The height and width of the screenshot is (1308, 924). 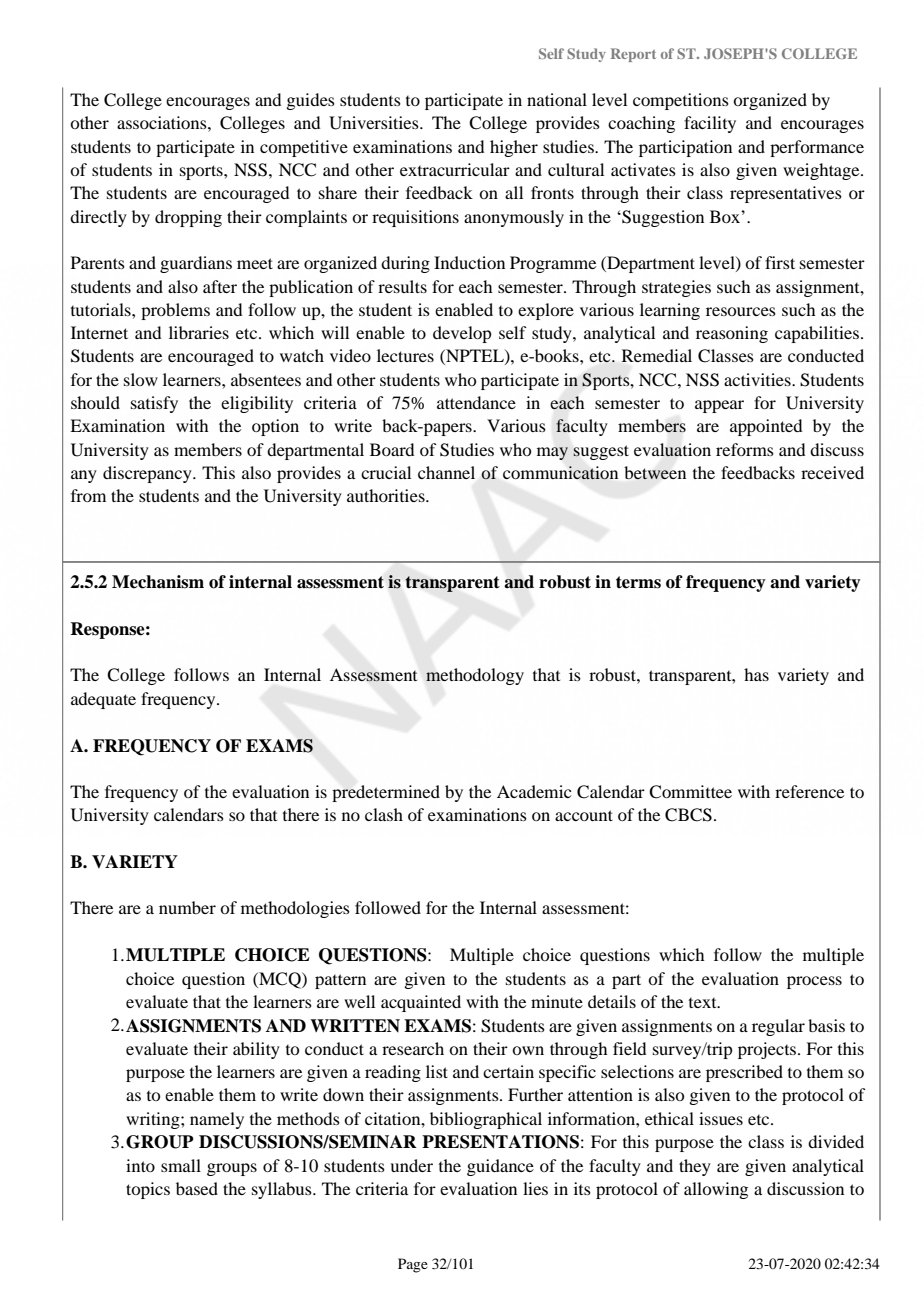 I want to click on Page, so click(x=413, y=1265).
